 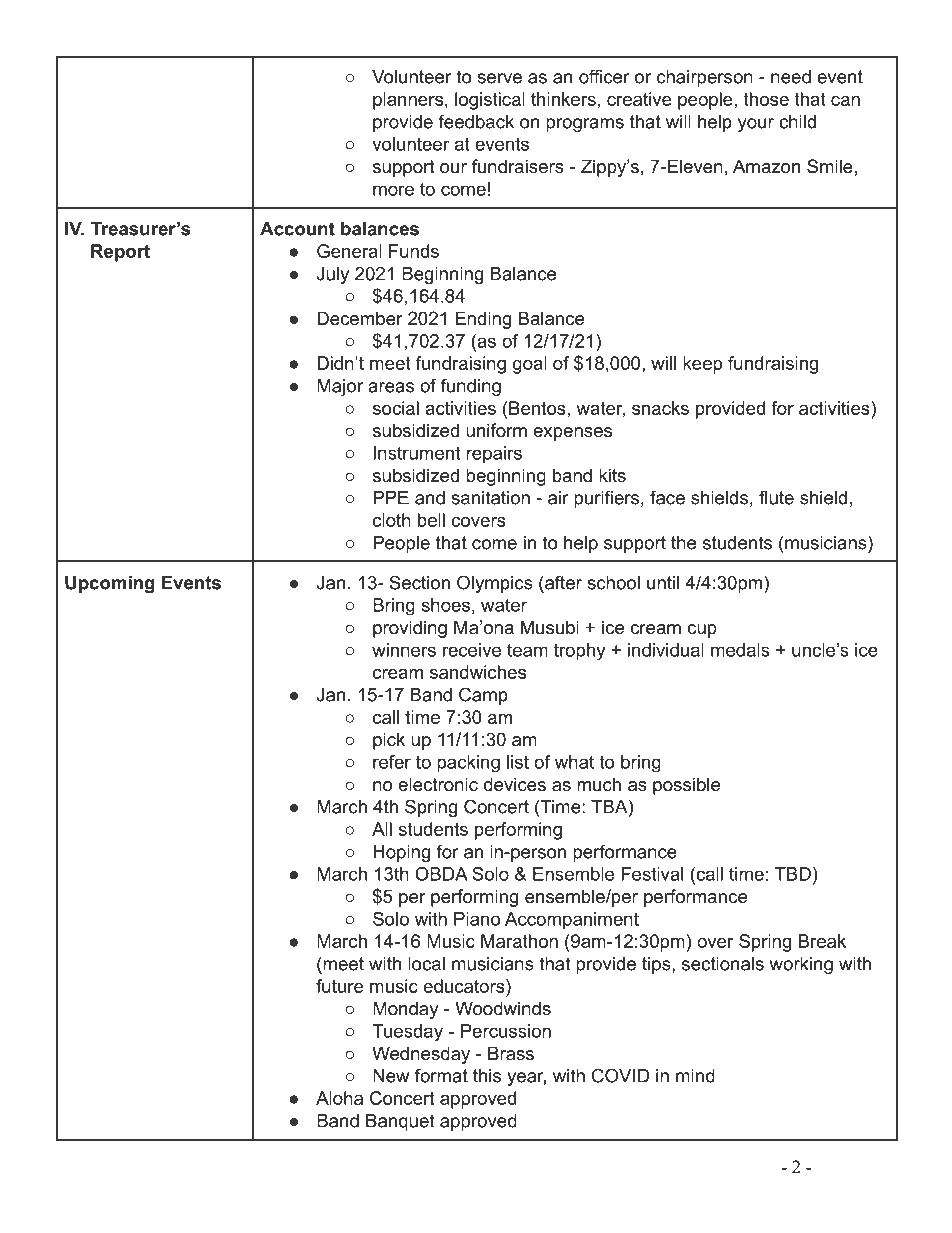 I want to click on sanitation, so click(x=490, y=498).
